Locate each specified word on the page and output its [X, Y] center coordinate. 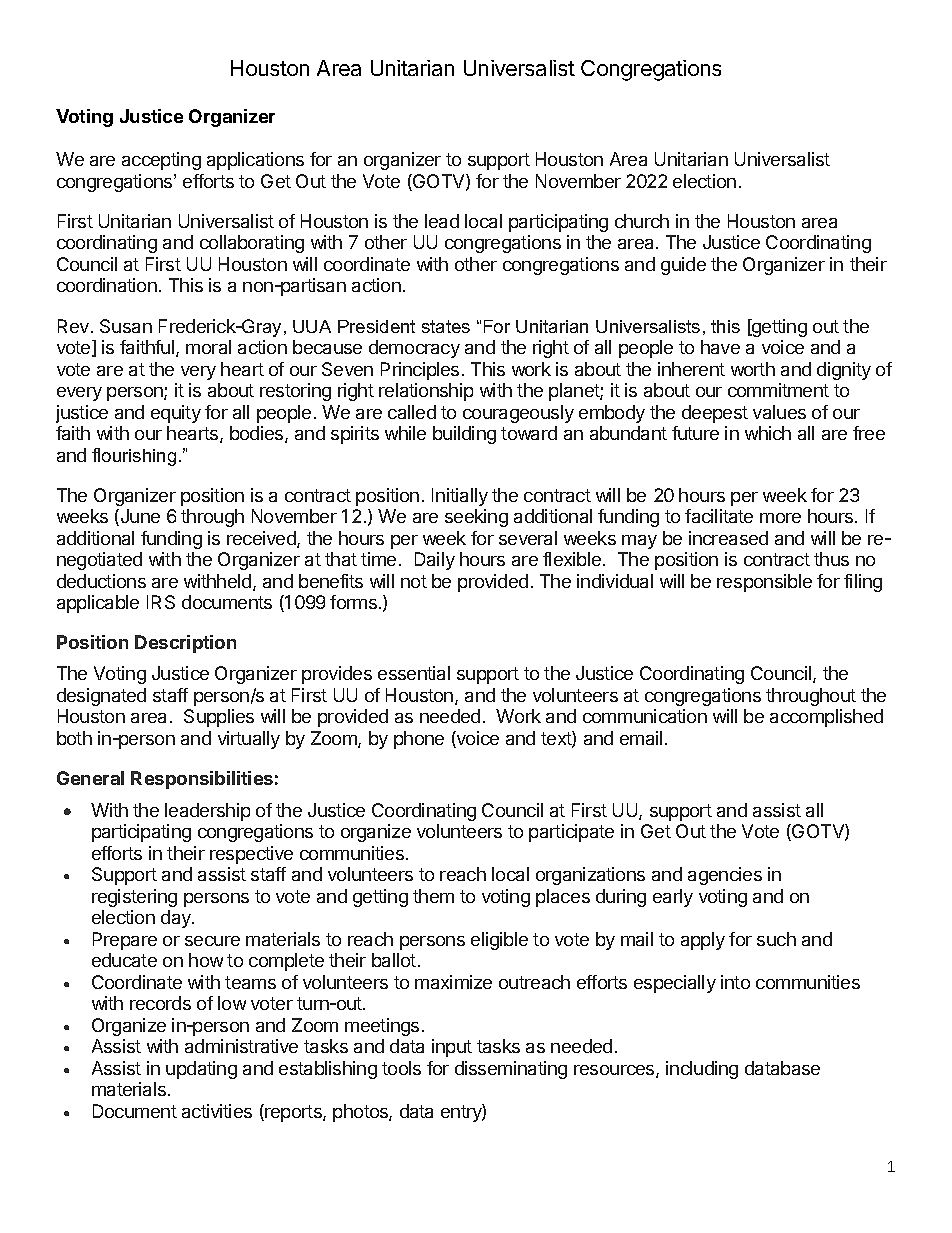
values [779, 412]
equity [176, 414]
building [464, 435]
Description [185, 644]
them [433, 896]
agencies [725, 876]
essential [414, 673]
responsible [764, 583]
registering [134, 898]
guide [683, 266]
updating [201, 1070]
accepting [161, 161]
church [642, 221]
